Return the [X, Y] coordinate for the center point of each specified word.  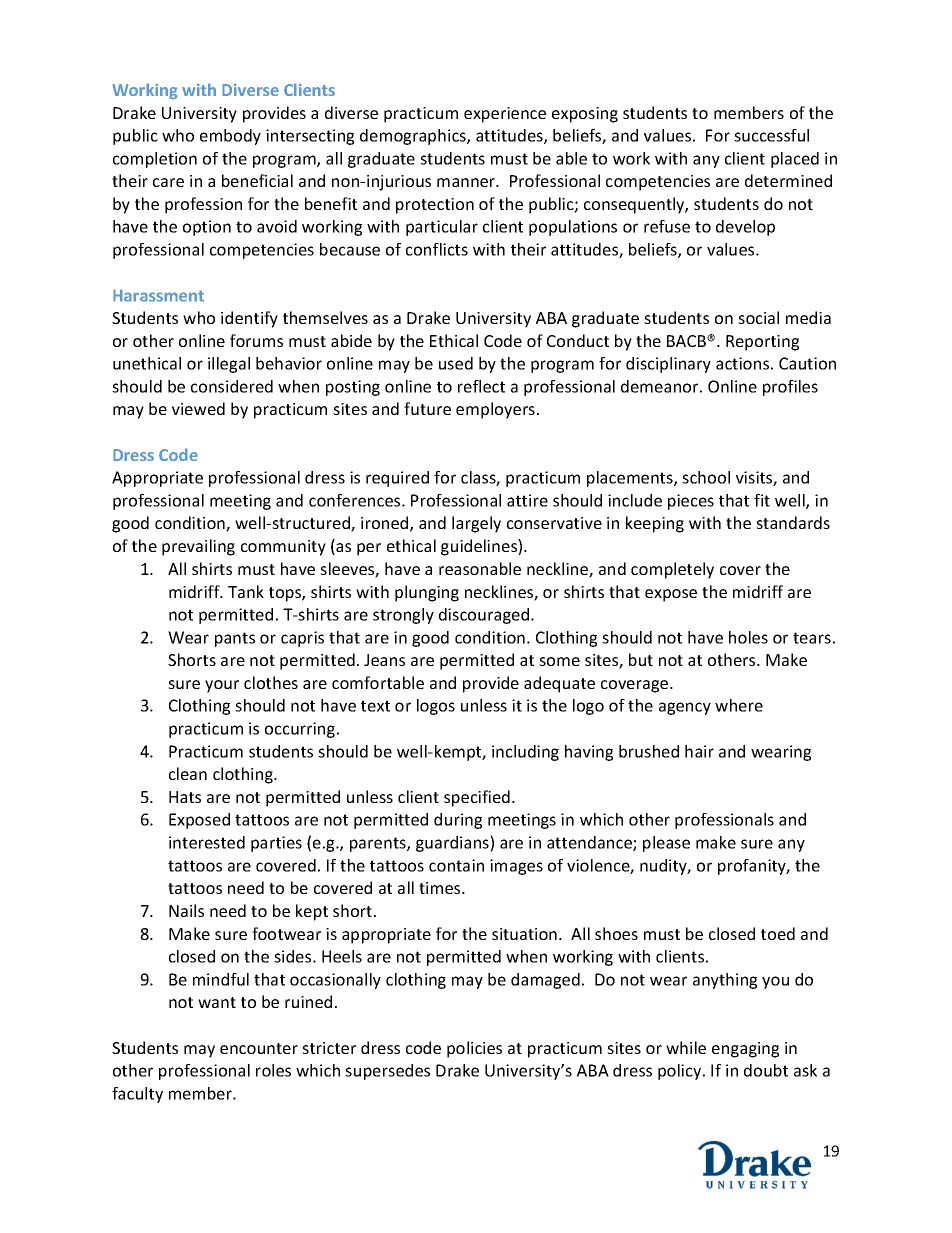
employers [497, 410]
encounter [259, 1048]
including [525, 753]
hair [699, 751]
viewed [198, 408]
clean [188, 773]
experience [505, 115]
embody [230, 137]
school [706, 477]
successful [771, 135]
